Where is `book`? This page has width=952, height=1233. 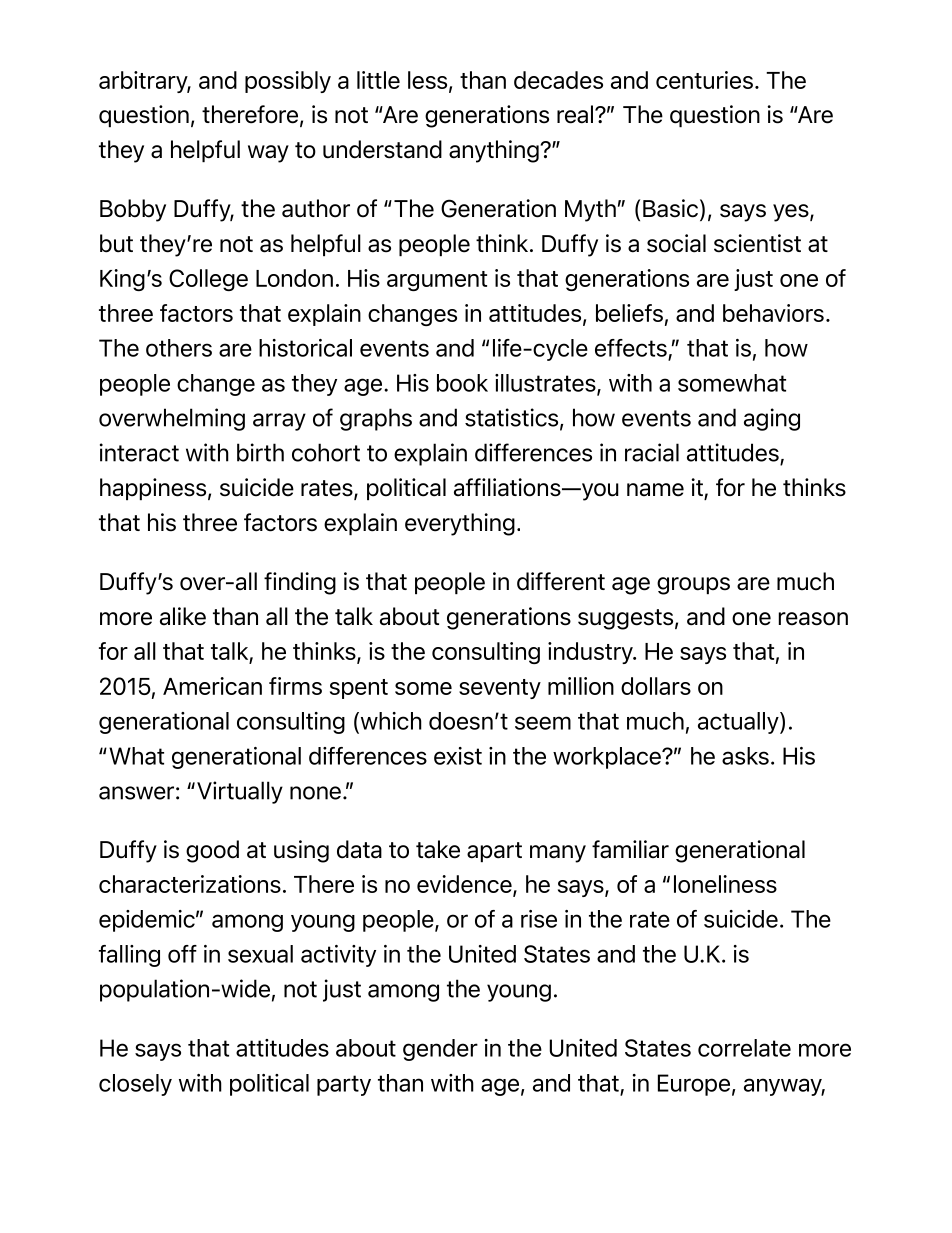
book is located at coordinates (462, 383).
